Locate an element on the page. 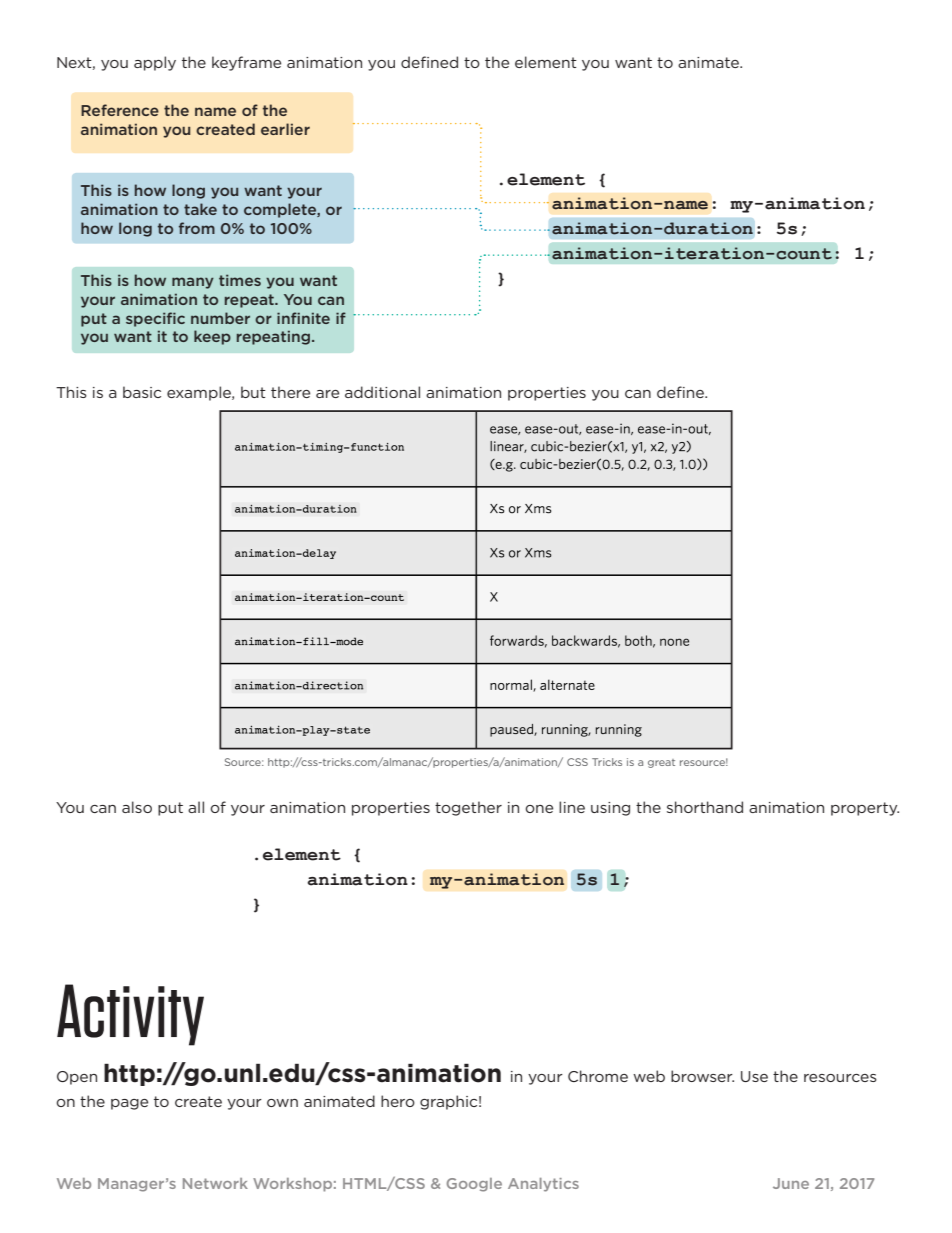 Image resolution: width=952 pixels, height=1233 pixels. apply is located at coordinates (155, 63).
